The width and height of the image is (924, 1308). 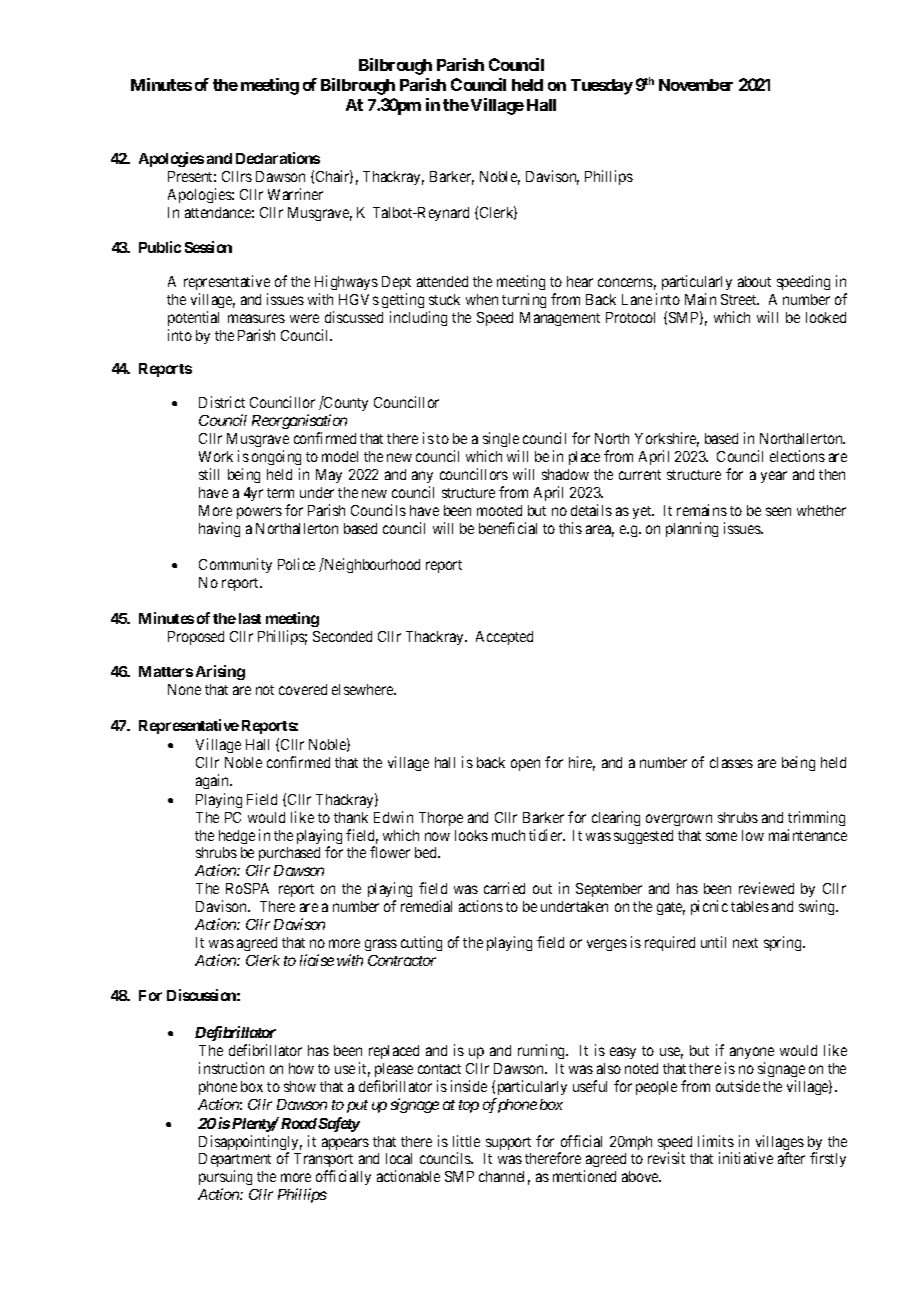 What do you see at coordinates (250, 618) in the image?
I see `last` at bounding box center [250, 618].
